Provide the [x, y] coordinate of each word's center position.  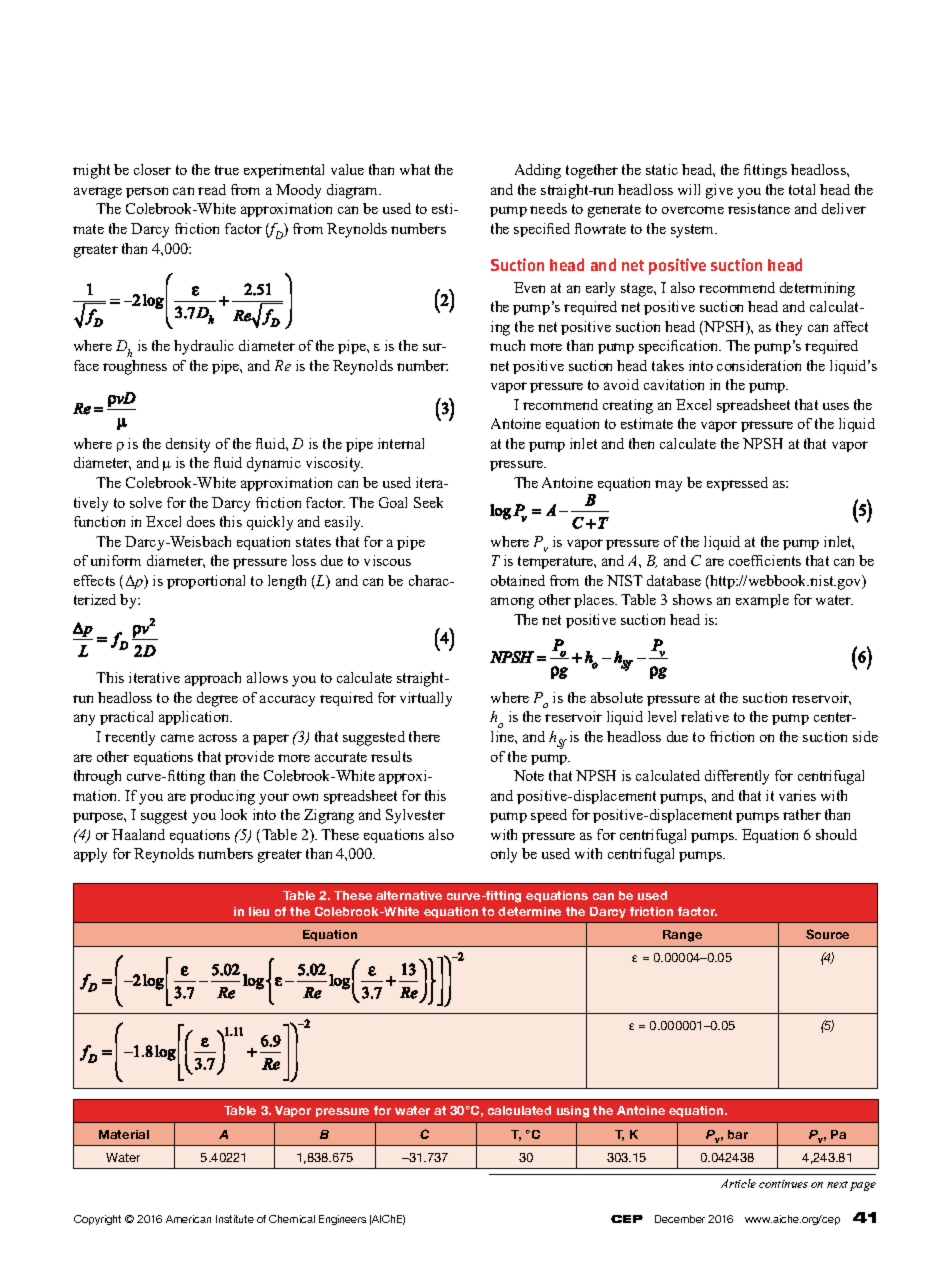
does [201, 521]
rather [802, 814]
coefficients [765, 560]
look [234, 814]
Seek [428, 502]
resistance [759, 208]
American [188, 1219]
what [415, 169]
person [147, 192]
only [504, 855]
